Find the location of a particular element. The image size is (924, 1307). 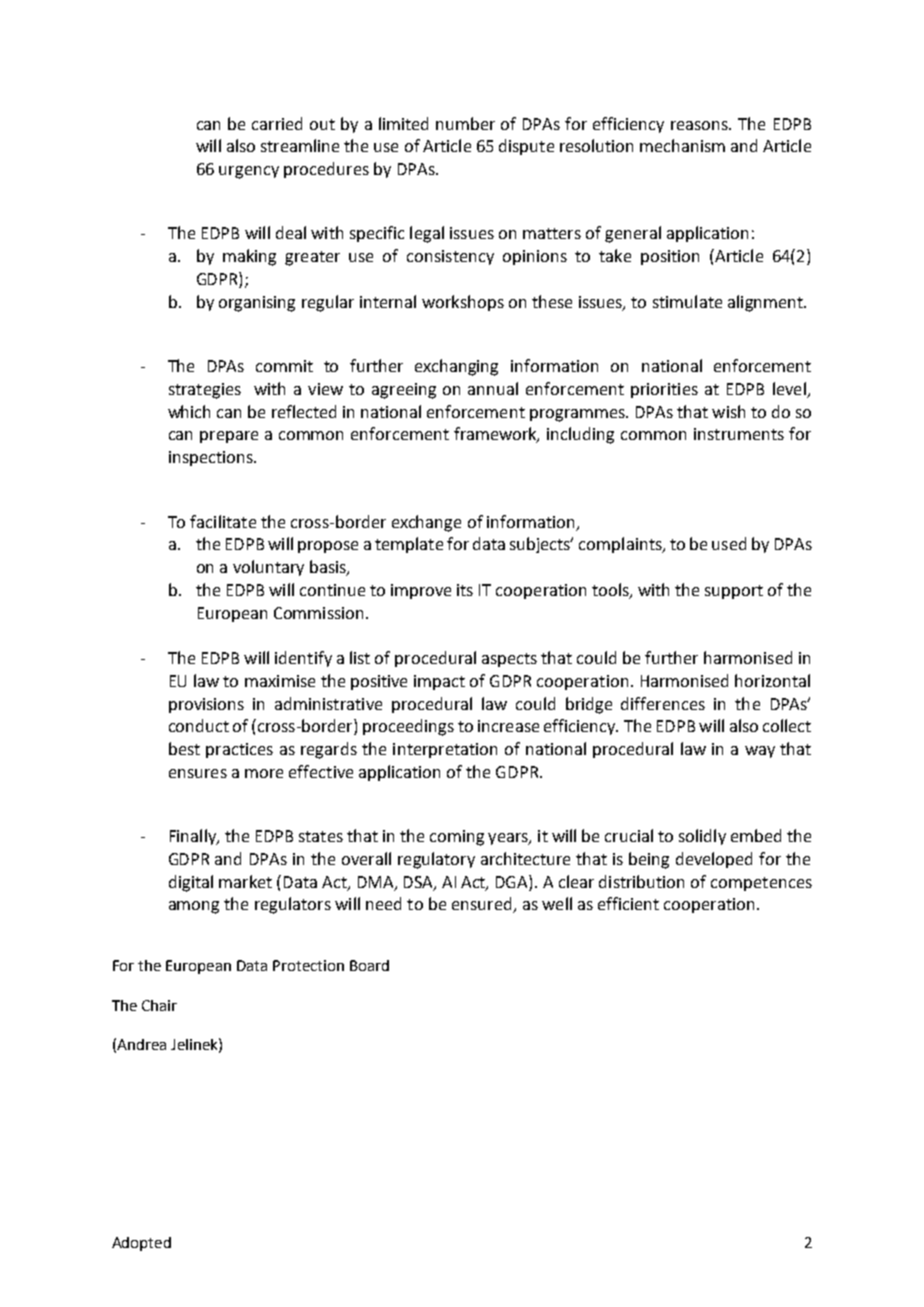

mechanism is located at coordinates (682, 145).
